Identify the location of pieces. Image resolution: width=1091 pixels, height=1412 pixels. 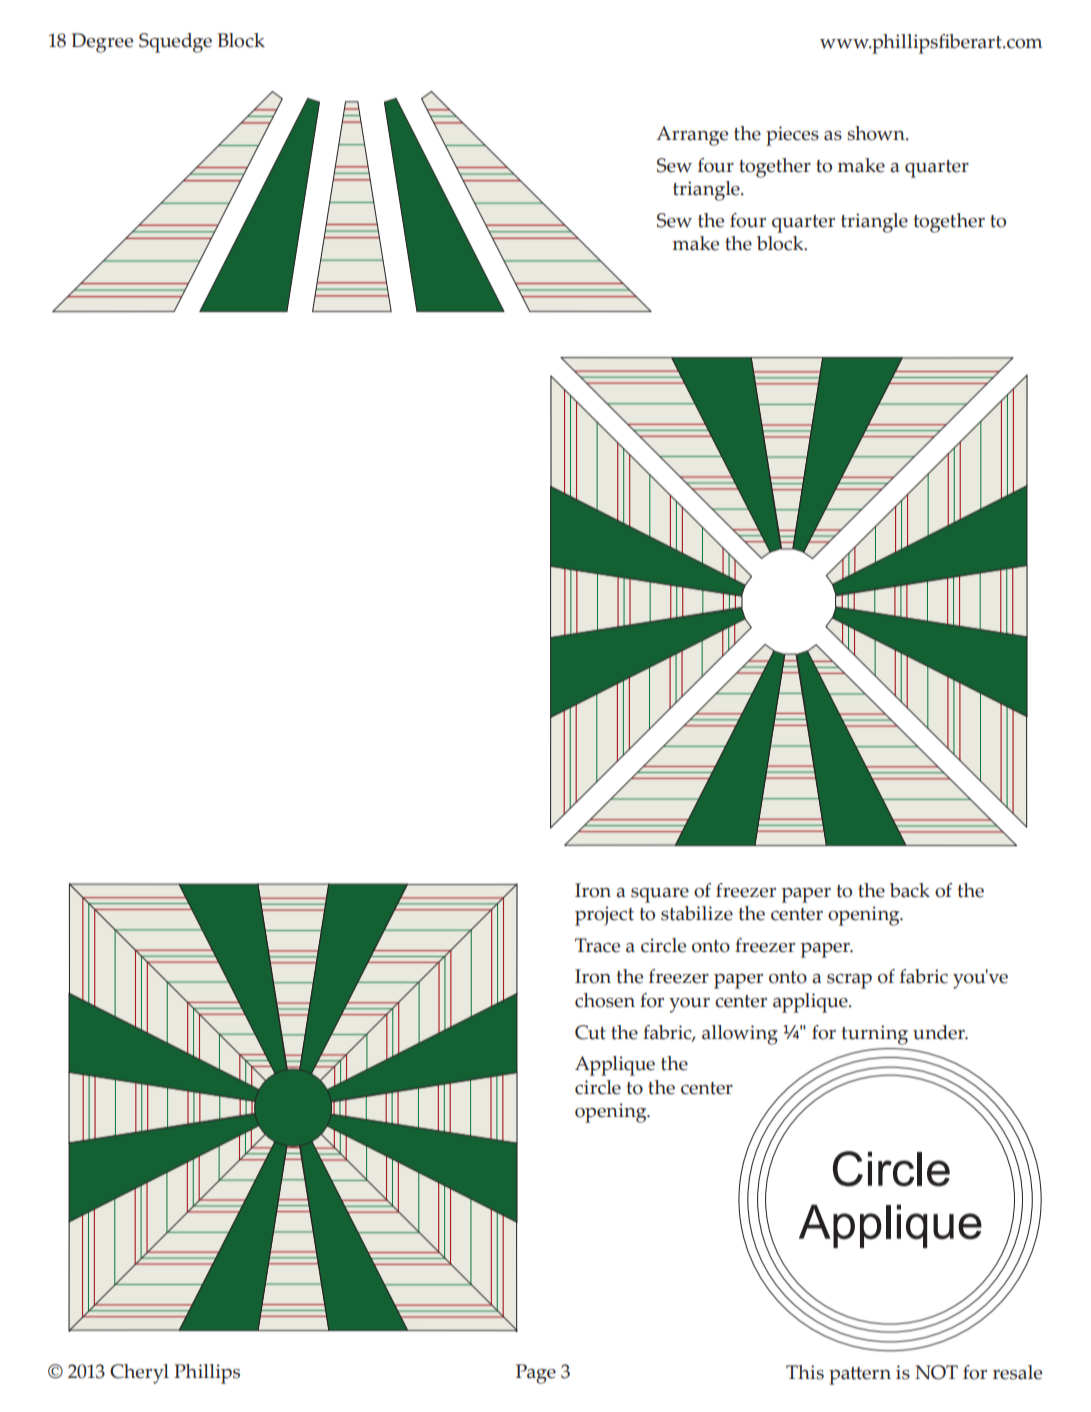
(792, 136).
